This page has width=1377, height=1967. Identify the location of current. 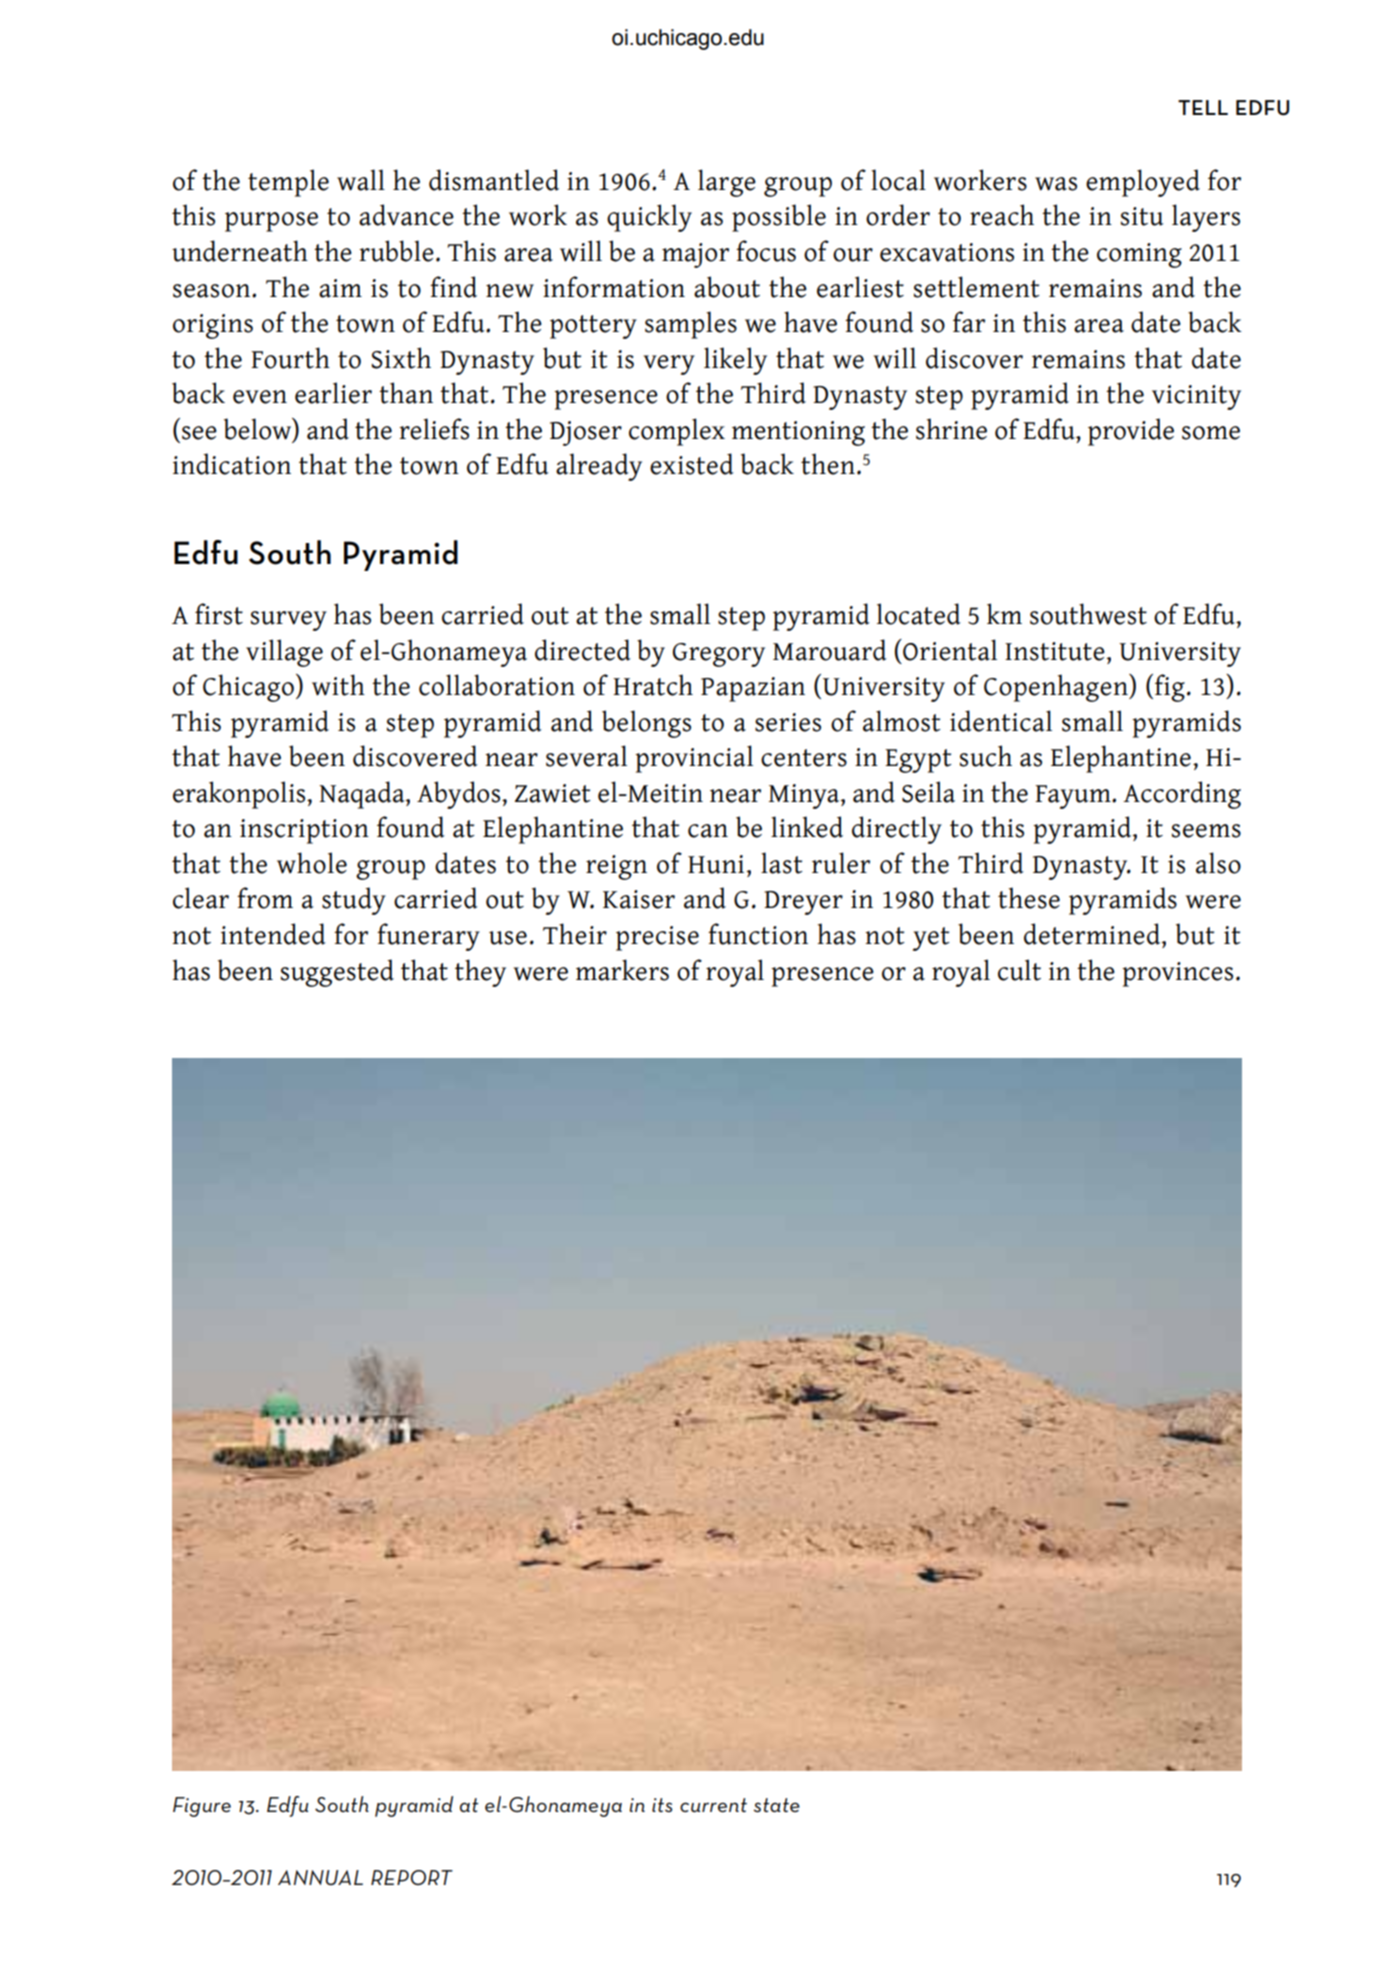
(713, 1805).
